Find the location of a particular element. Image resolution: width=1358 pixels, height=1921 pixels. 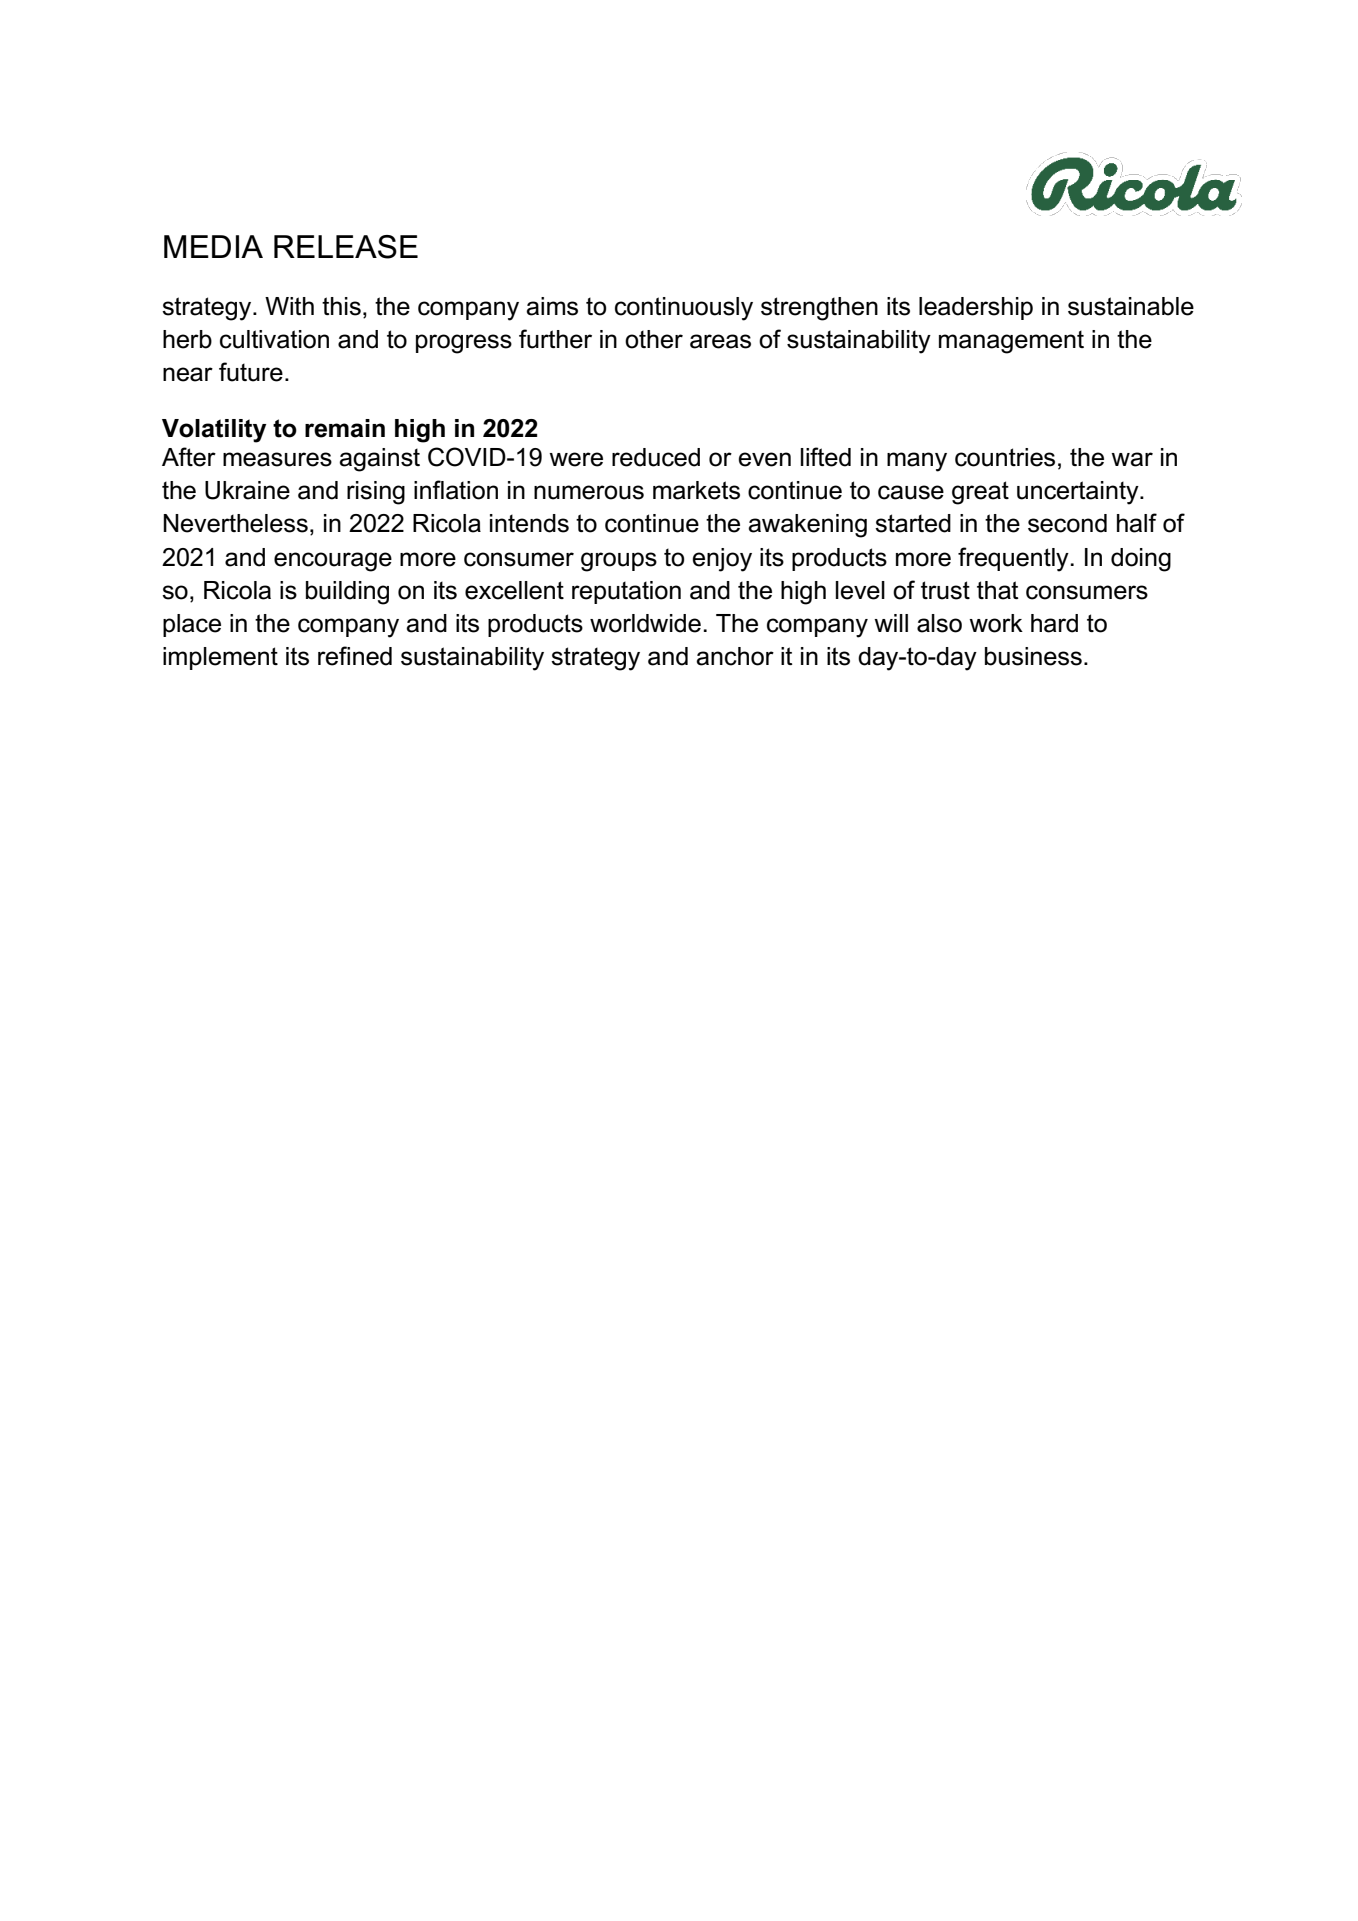

Nevertheless is located at coordinates (235, 523).
